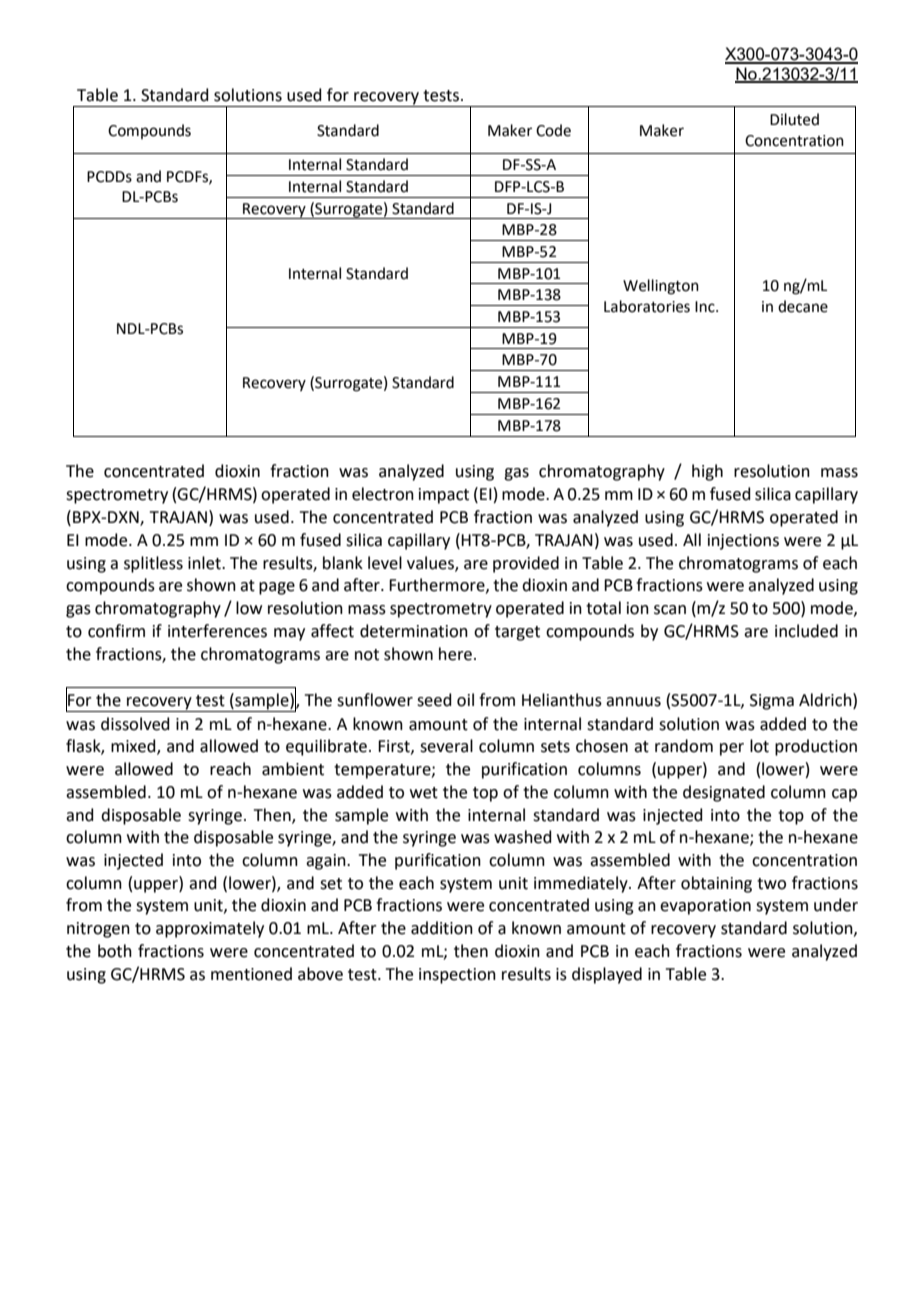  What do you see at coordinates (553, 130) in the document?
I see `Code` at bounding box center [553, 130].
